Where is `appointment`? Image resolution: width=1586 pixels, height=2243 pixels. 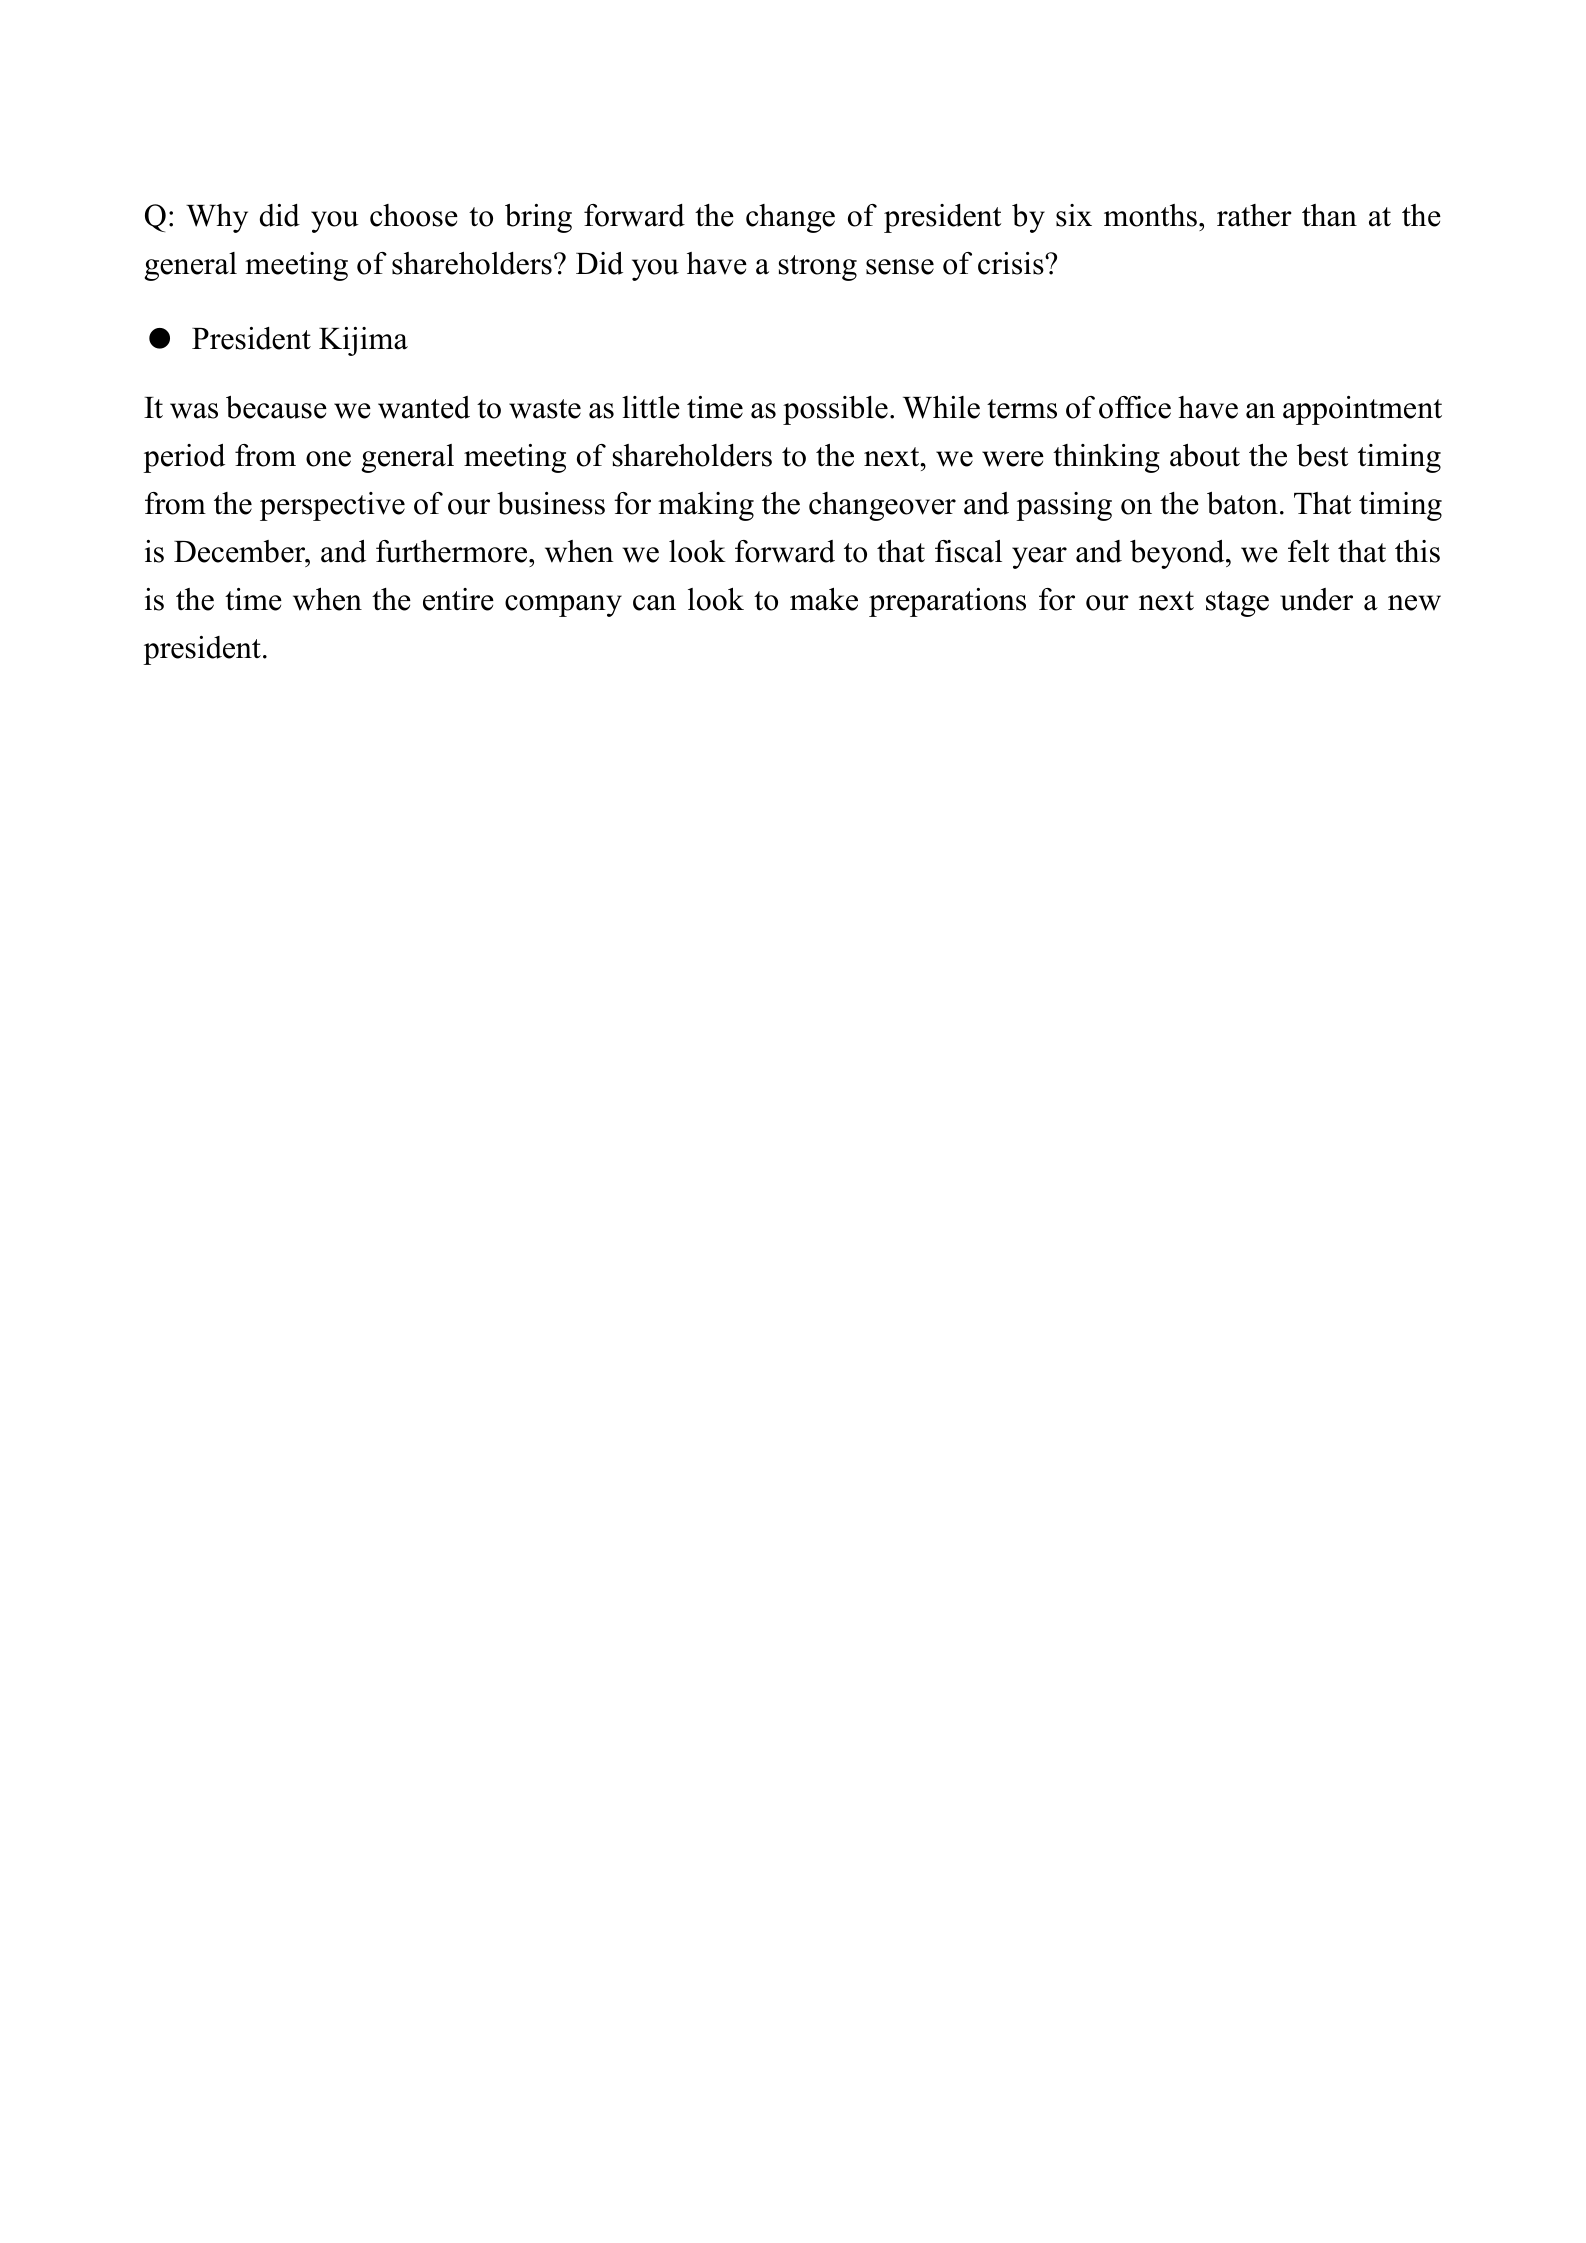
appointment is located at coordinates (1362, 410).
